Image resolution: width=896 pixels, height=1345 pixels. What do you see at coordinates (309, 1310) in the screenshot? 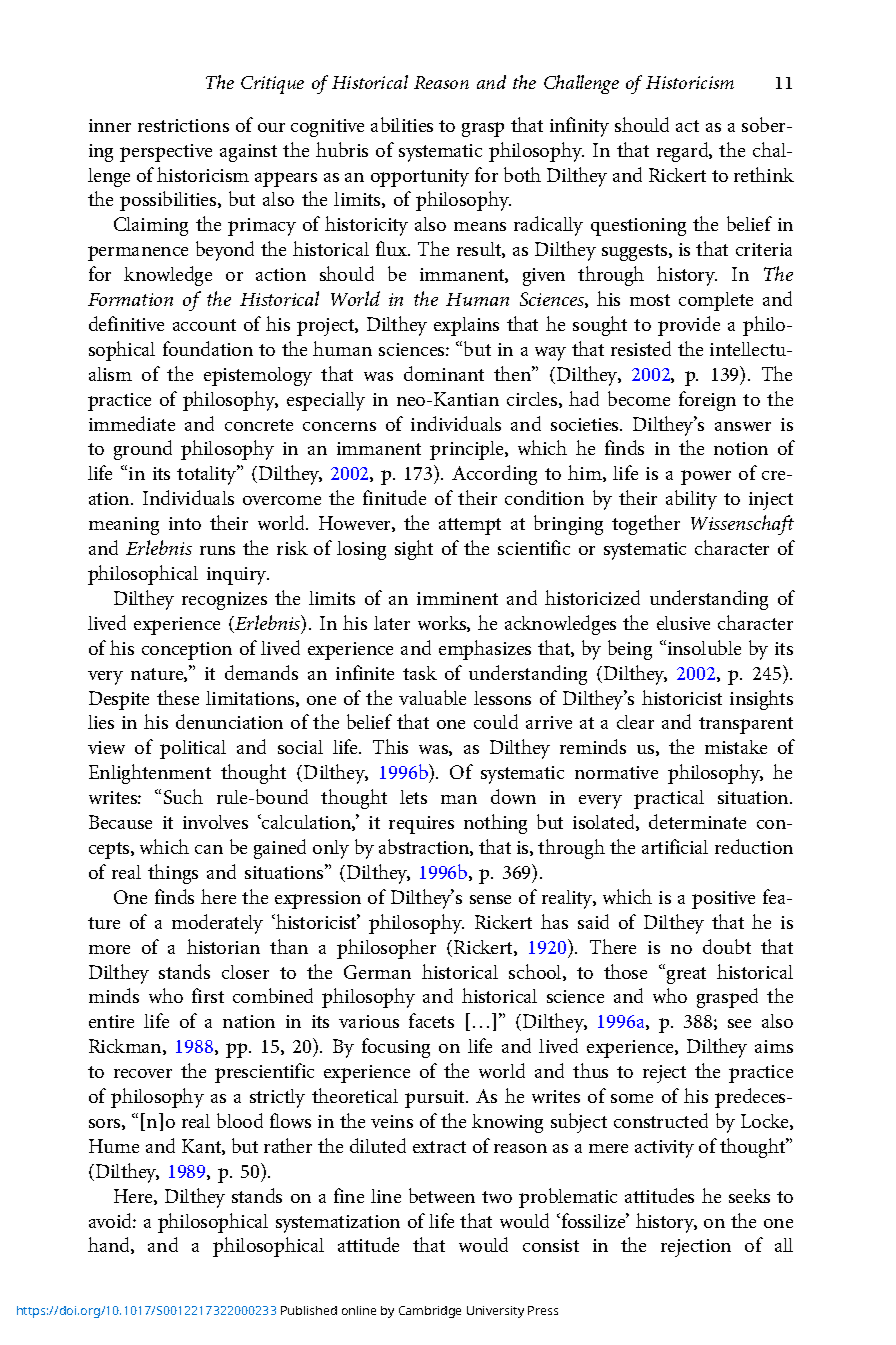
I see `Published` at bounding box center [309, 1310].
